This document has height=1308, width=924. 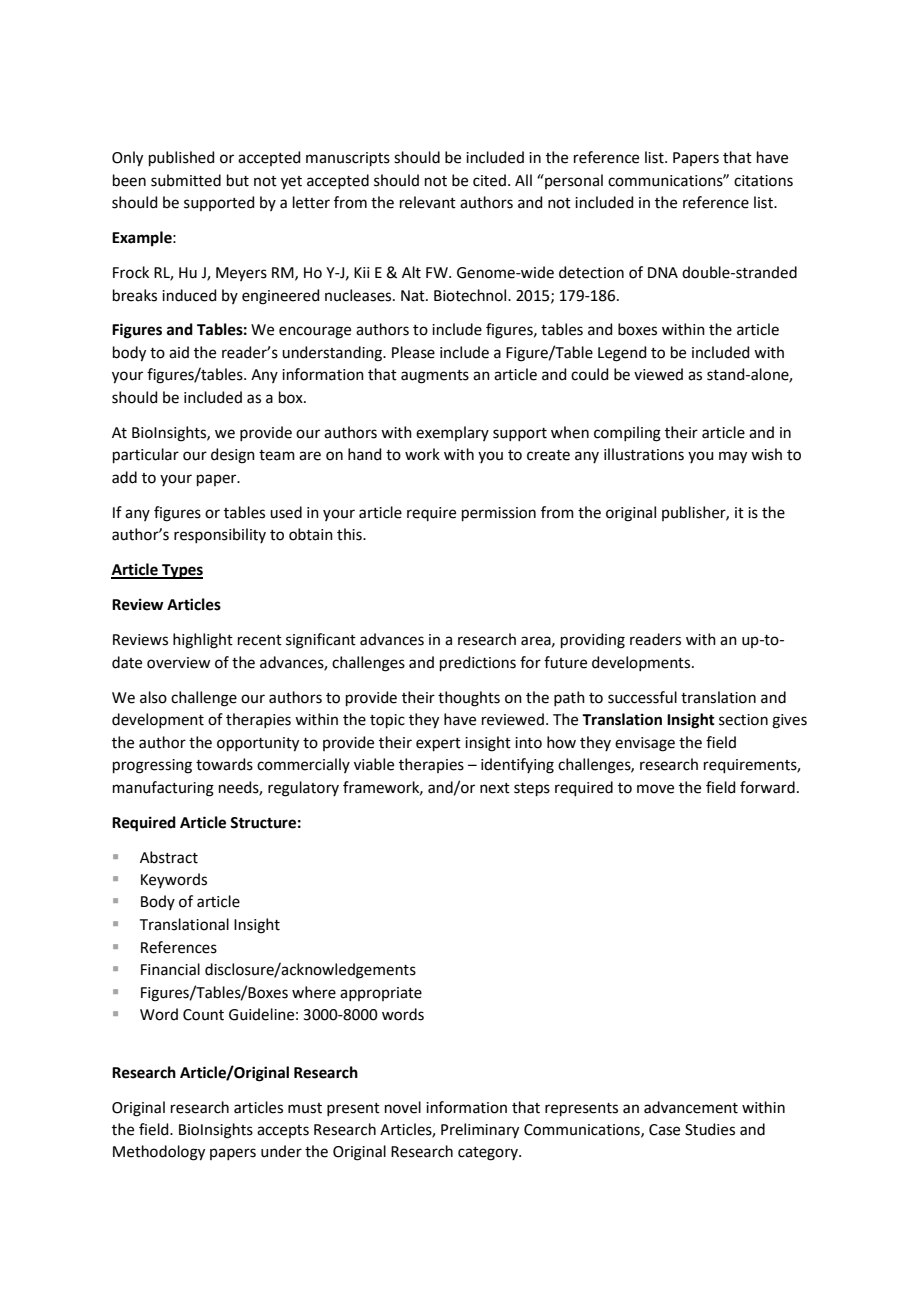 What do you see at coordinates (763, 181) in the document?
I see `citations` at bounding box center [763, 181].
